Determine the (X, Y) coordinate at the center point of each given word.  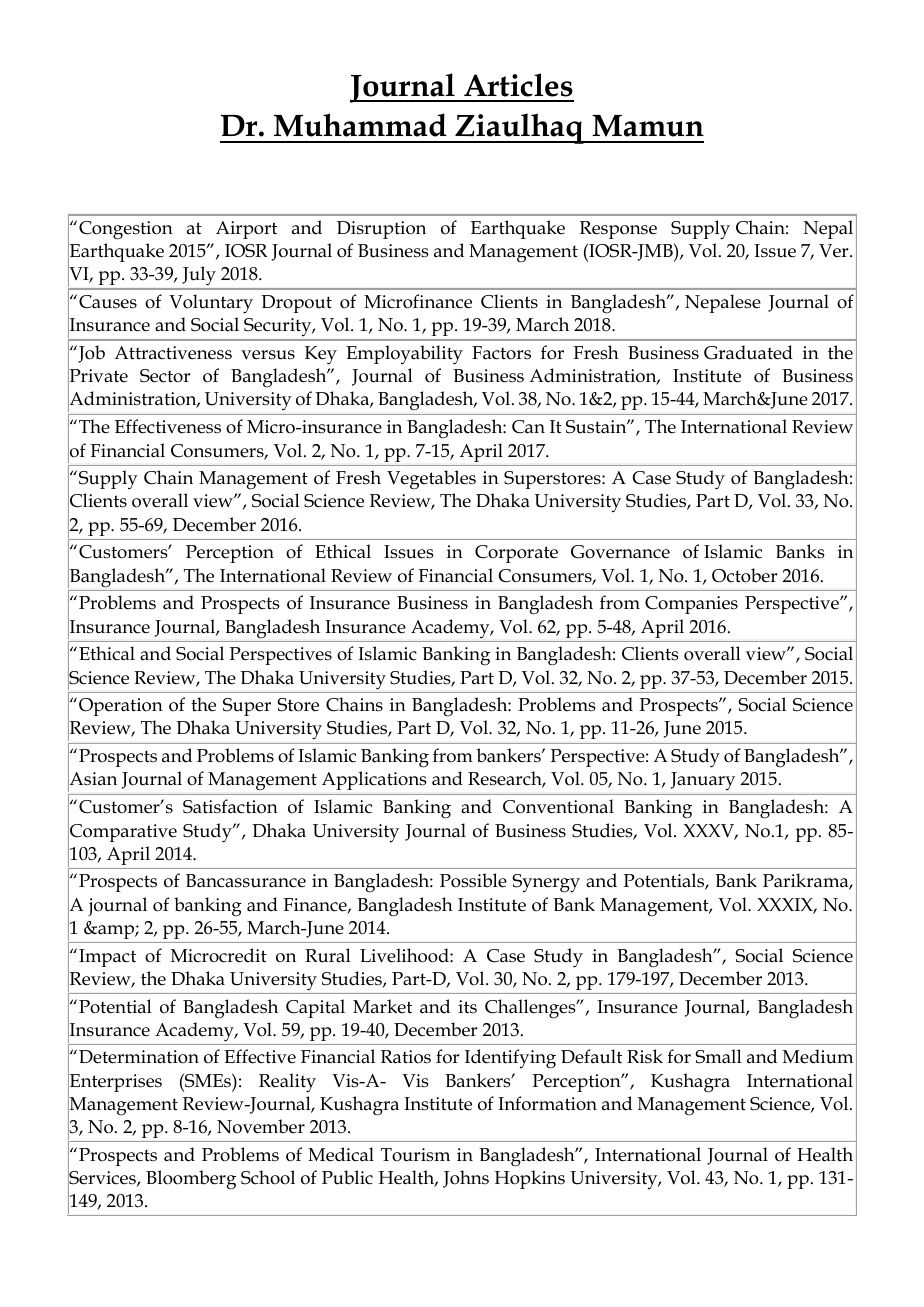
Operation (121, 707)
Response (618, 230)
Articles (518, 85)
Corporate (516, 554)
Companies (691, 605)
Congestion (126, 230)
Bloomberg (191, 1180)
